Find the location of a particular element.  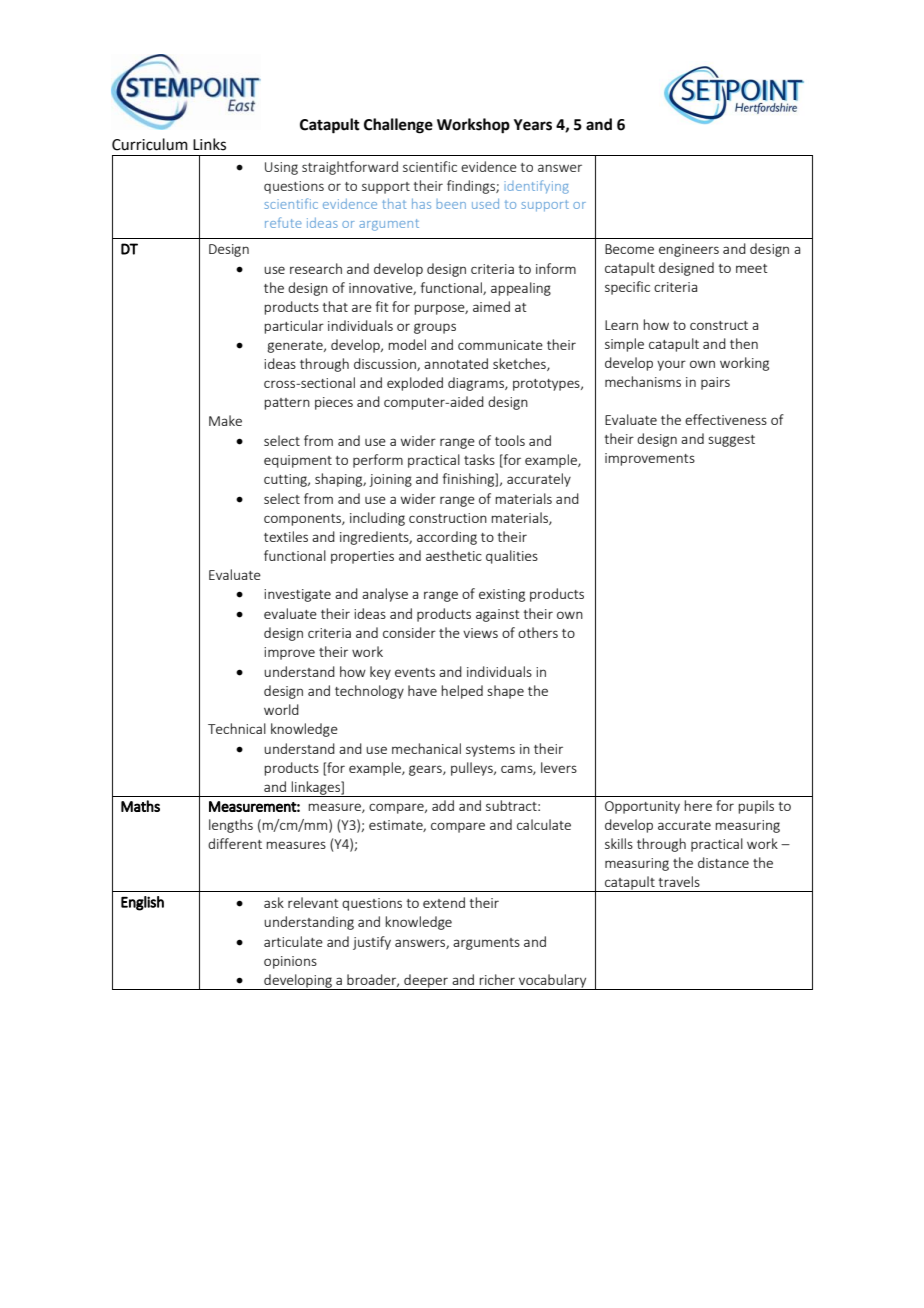

aesthetic is located at coordinates (454, 555).
